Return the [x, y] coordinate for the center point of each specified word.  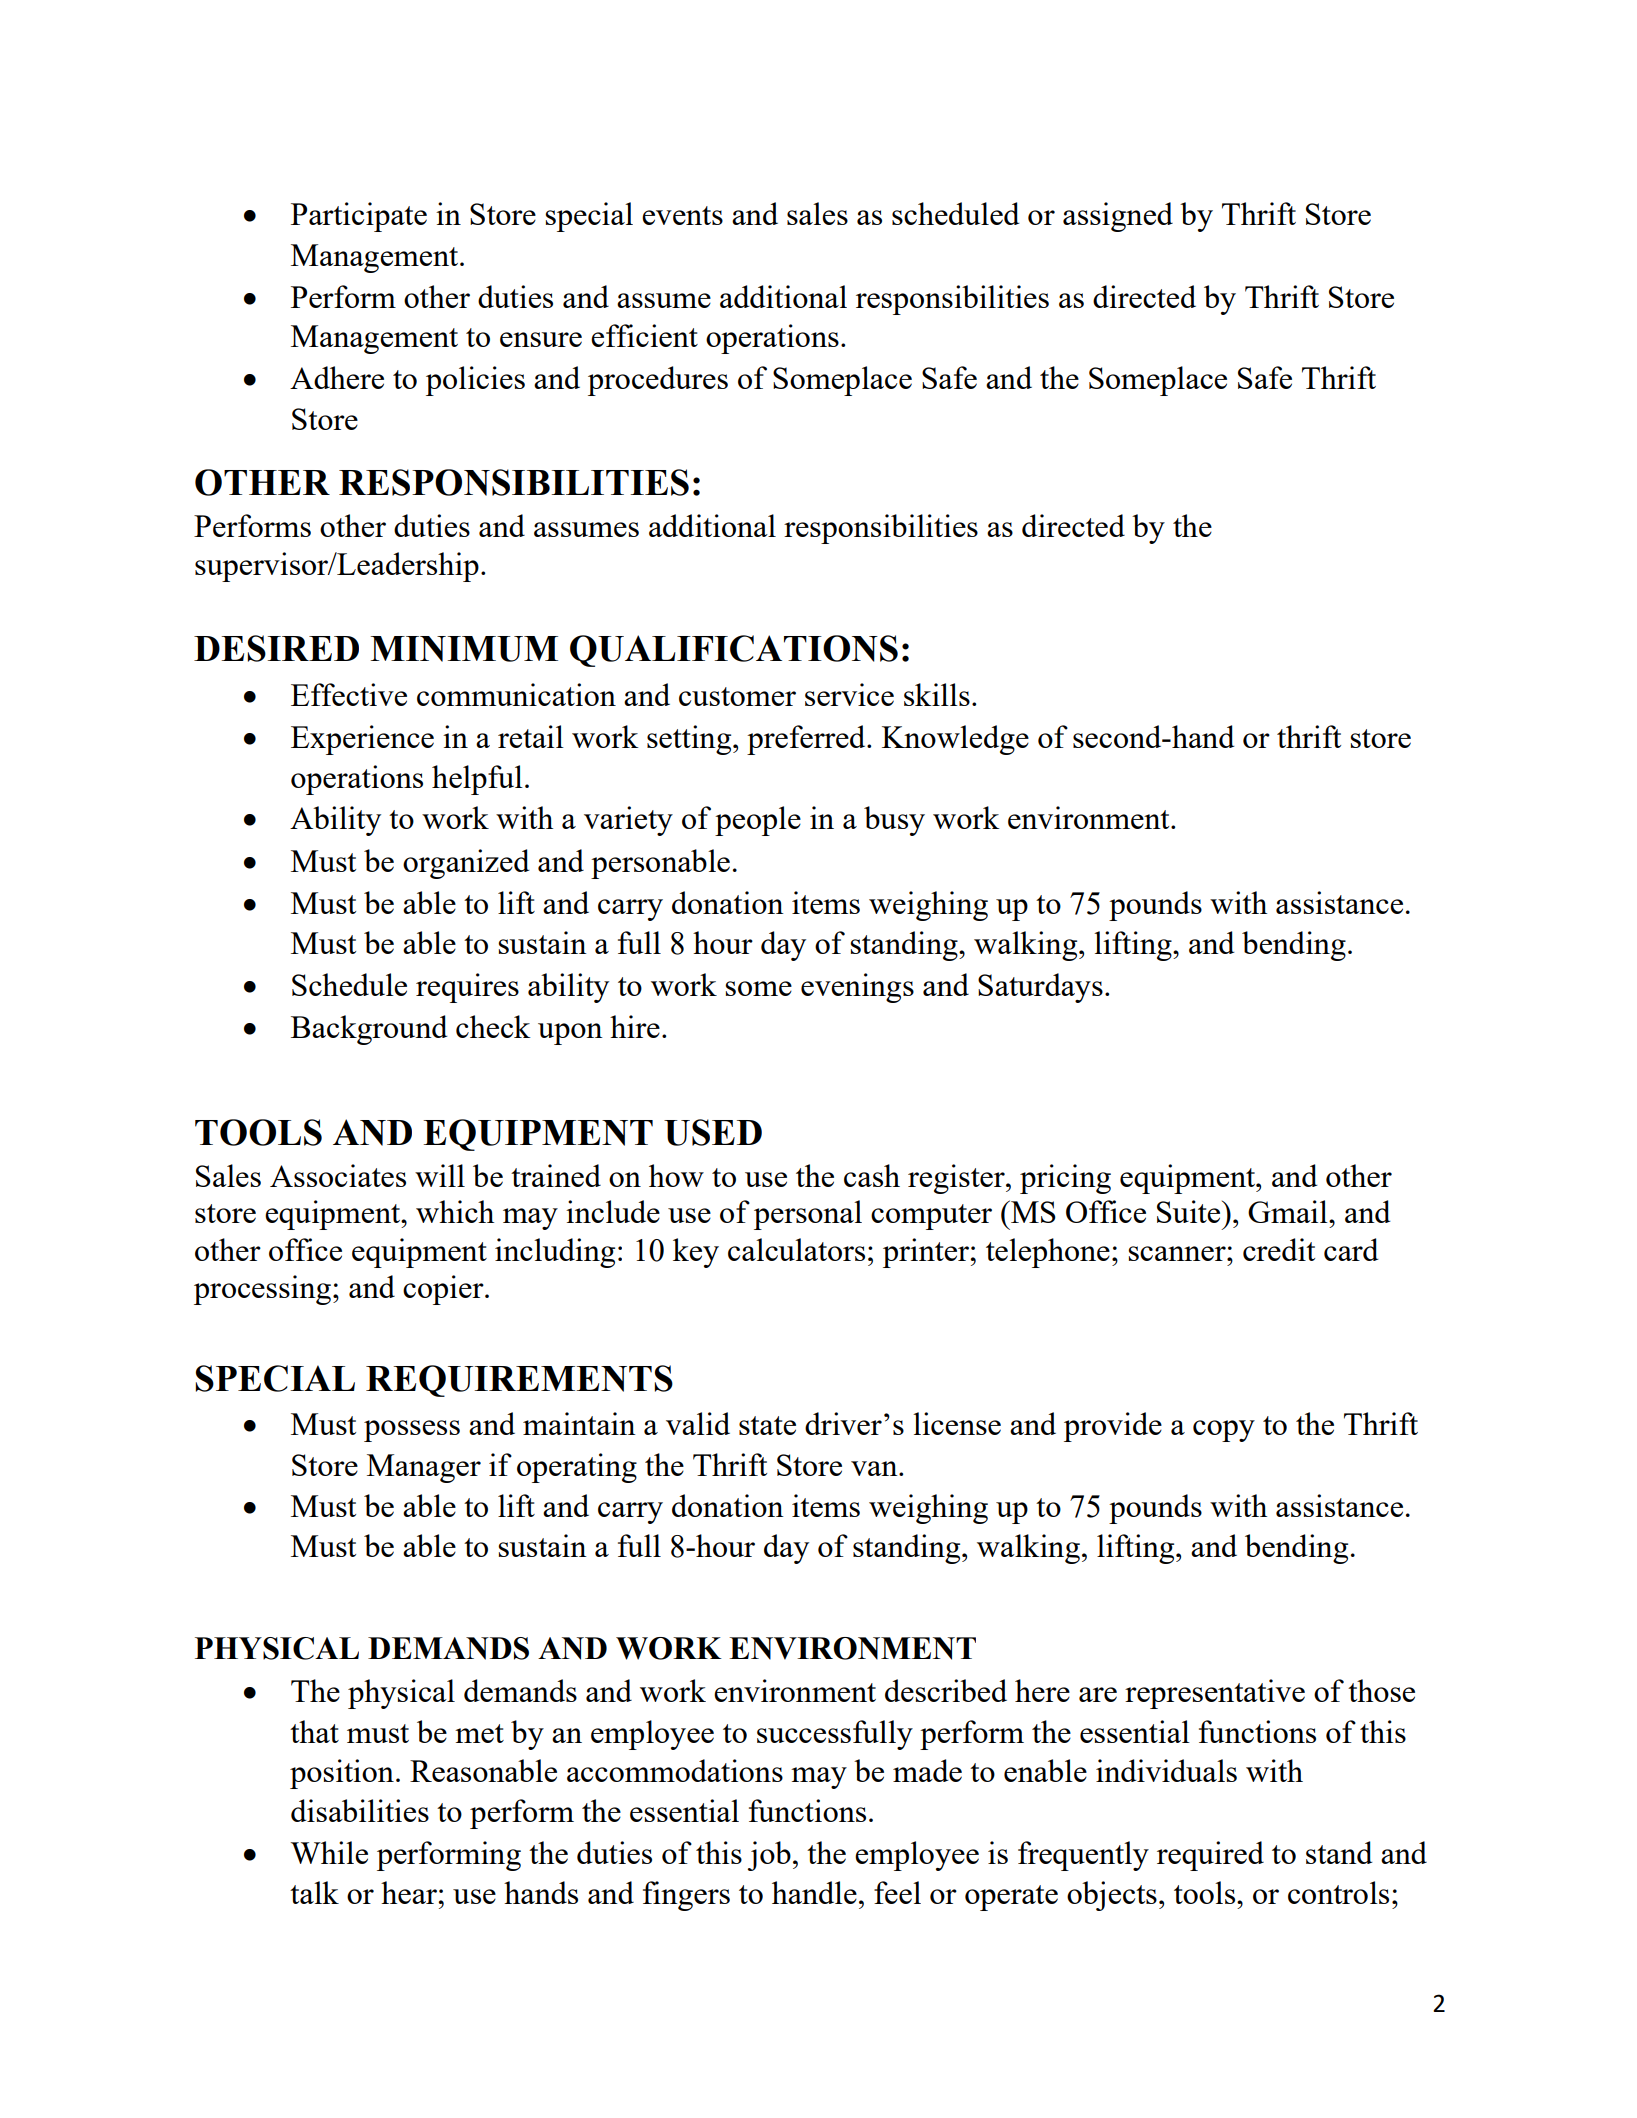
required [1210, 1856]
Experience [362, 740]
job [769, 1856]
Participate [359, 217]
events [682, 215]
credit [1279, 1249]
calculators [796, 1249]
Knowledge [955, 740]
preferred [807, 740]
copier [444, 1290]
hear [410, 1892]
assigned [1118, 217]
